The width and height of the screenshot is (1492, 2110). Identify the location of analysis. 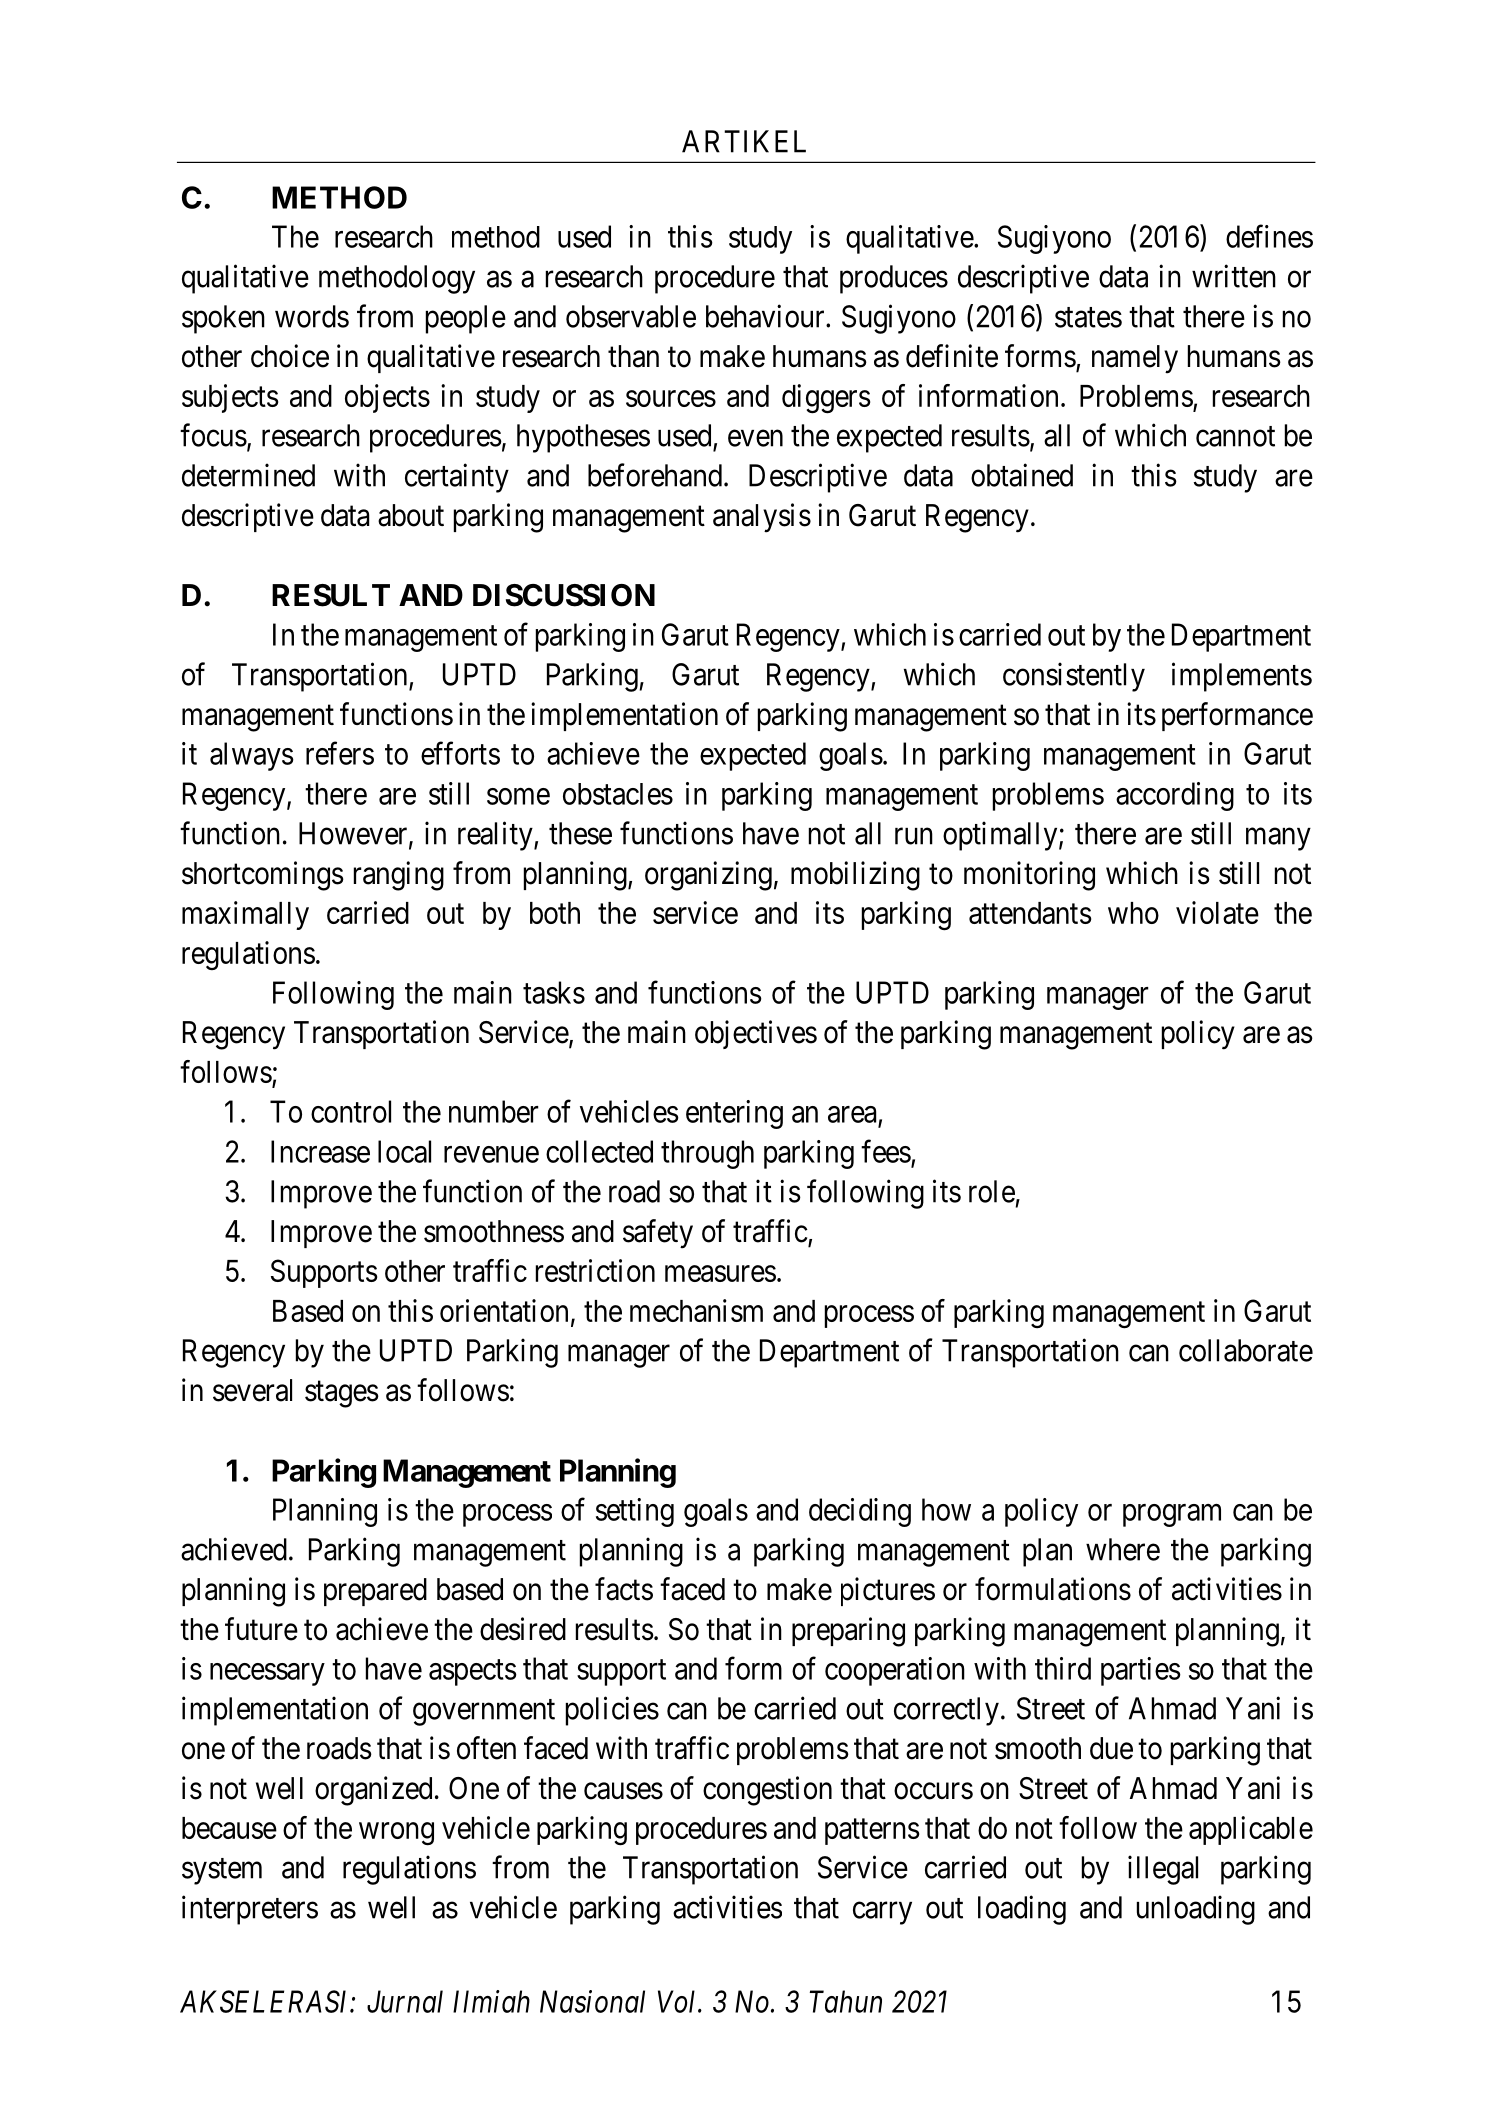
(762, 518).
